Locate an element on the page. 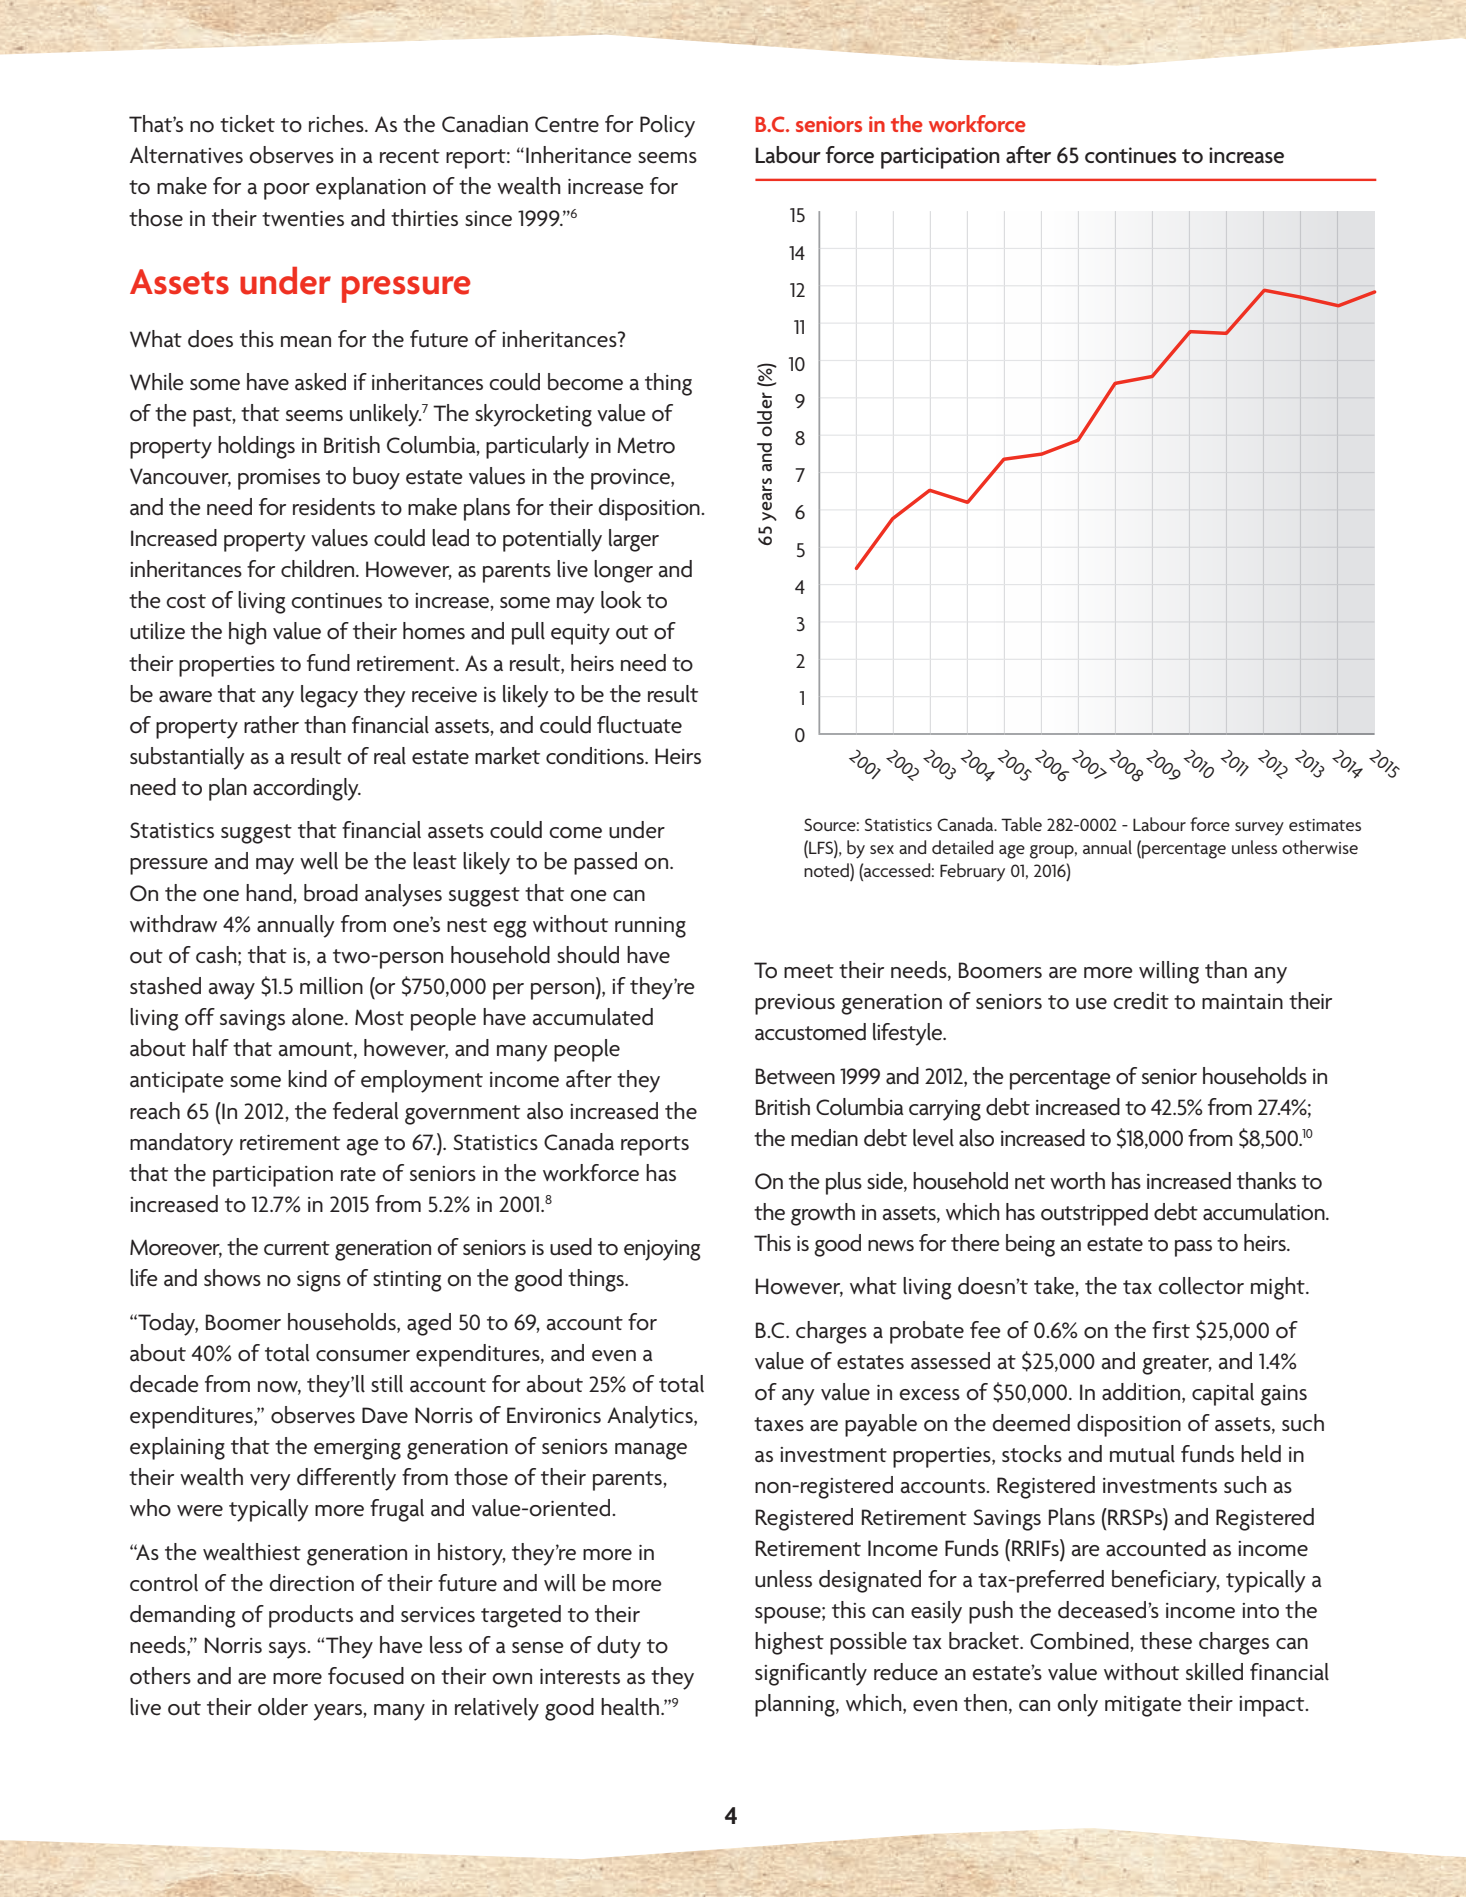  credit is located at coordinates (1141, 1001).
